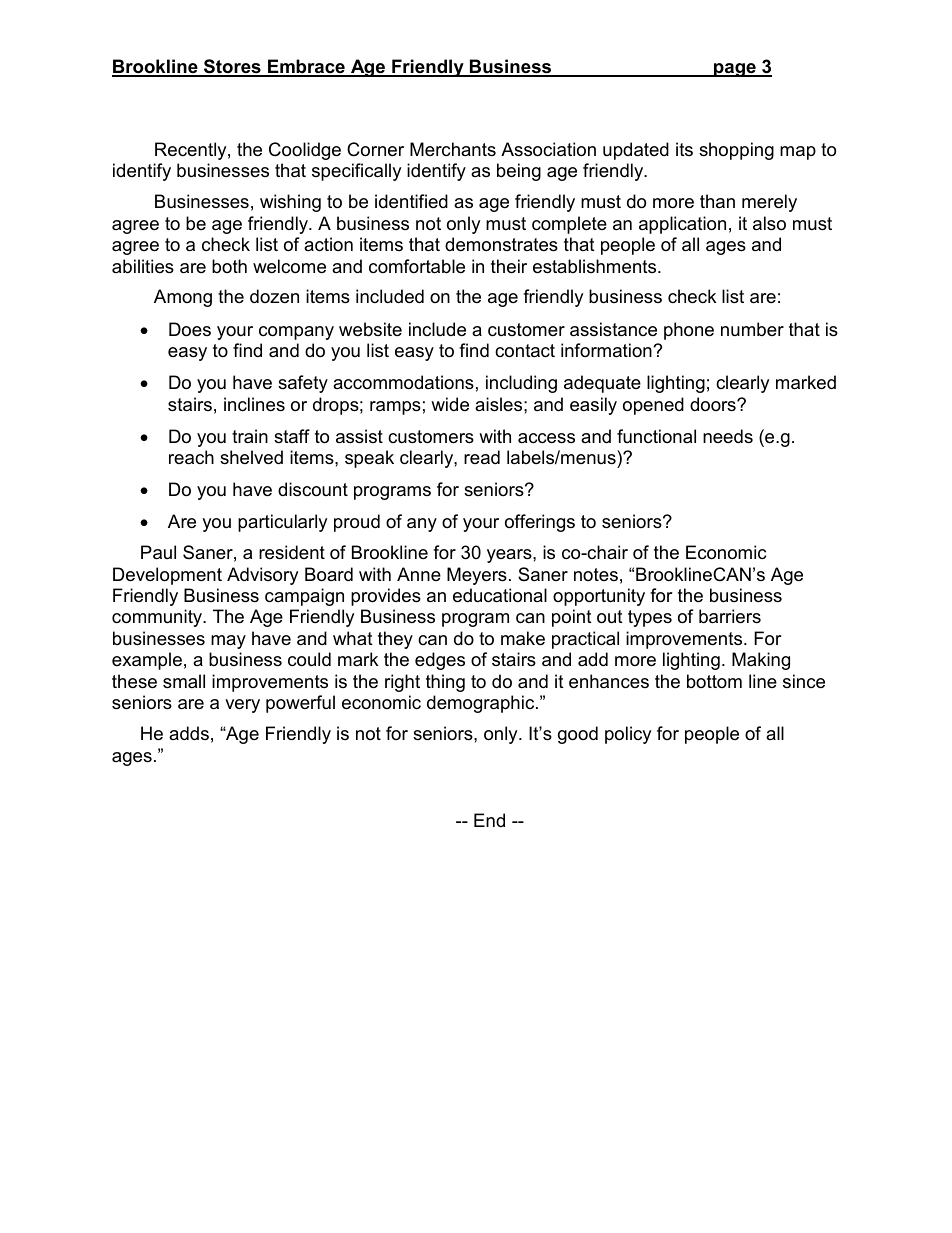 Image resolution: width=952 pixels, height=1233 pixels. I want to click on number, so click(752, 329).
